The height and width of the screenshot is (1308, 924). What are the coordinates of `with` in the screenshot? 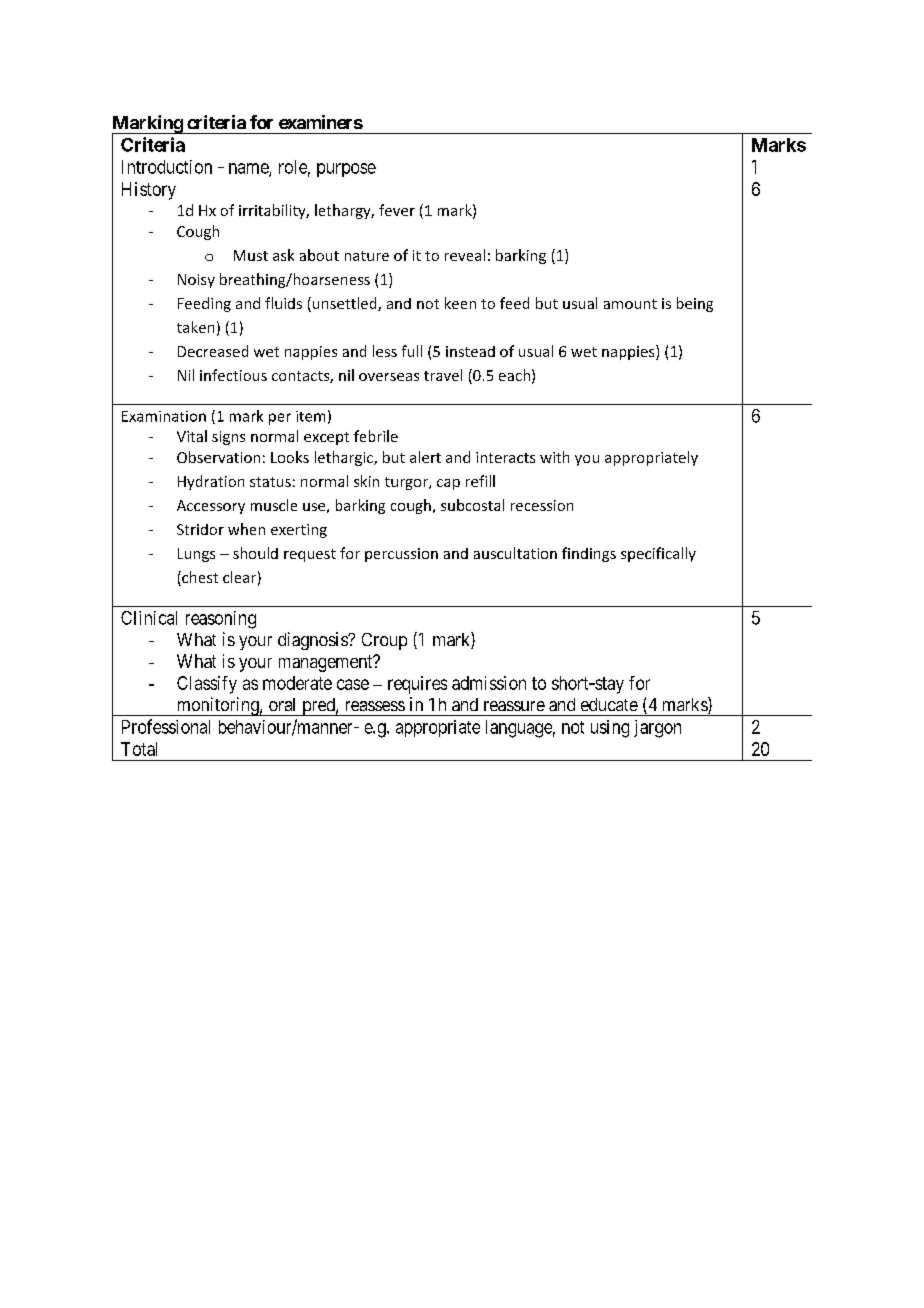 It's located at (554, 457).
